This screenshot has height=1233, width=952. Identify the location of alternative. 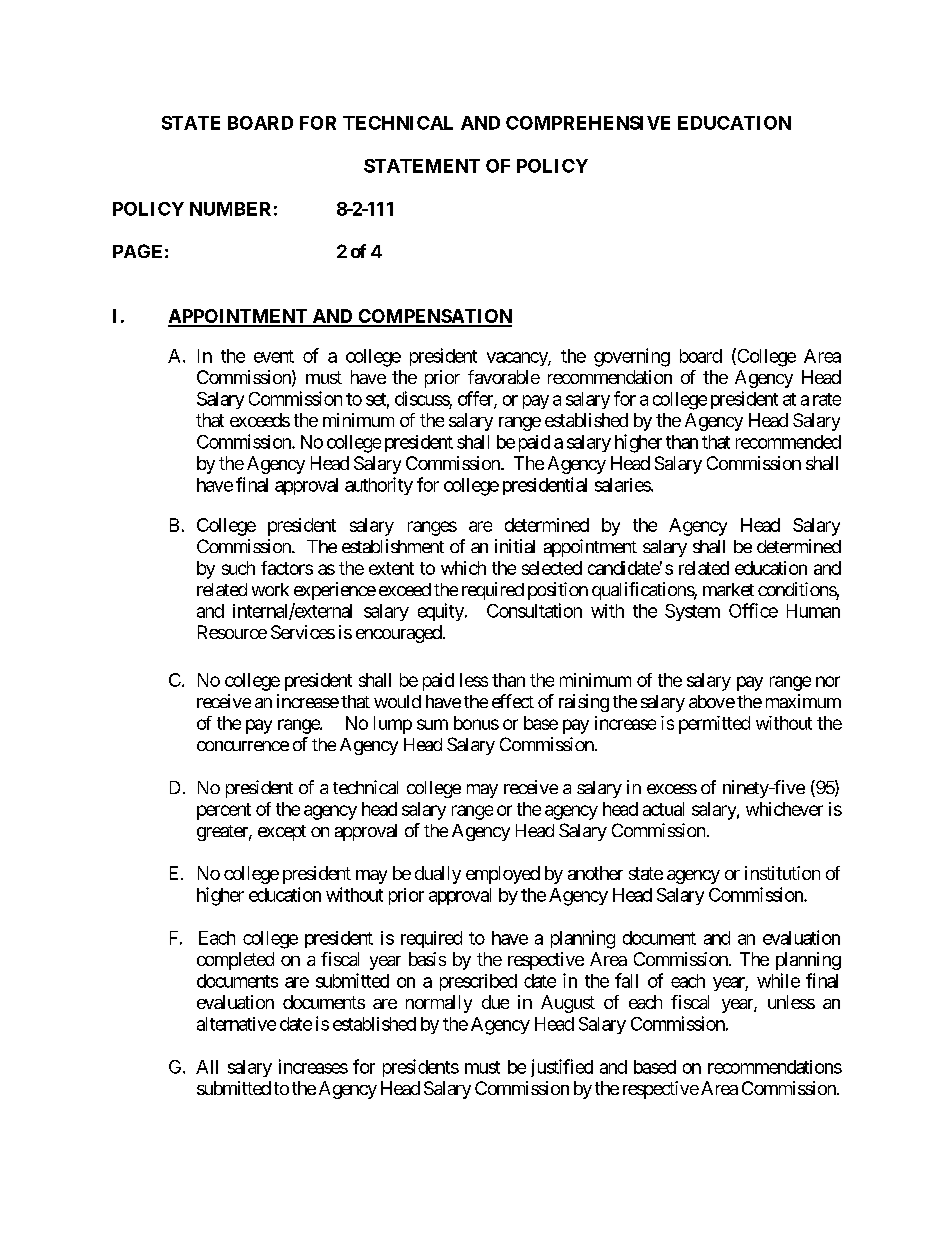
(236, 1024).
